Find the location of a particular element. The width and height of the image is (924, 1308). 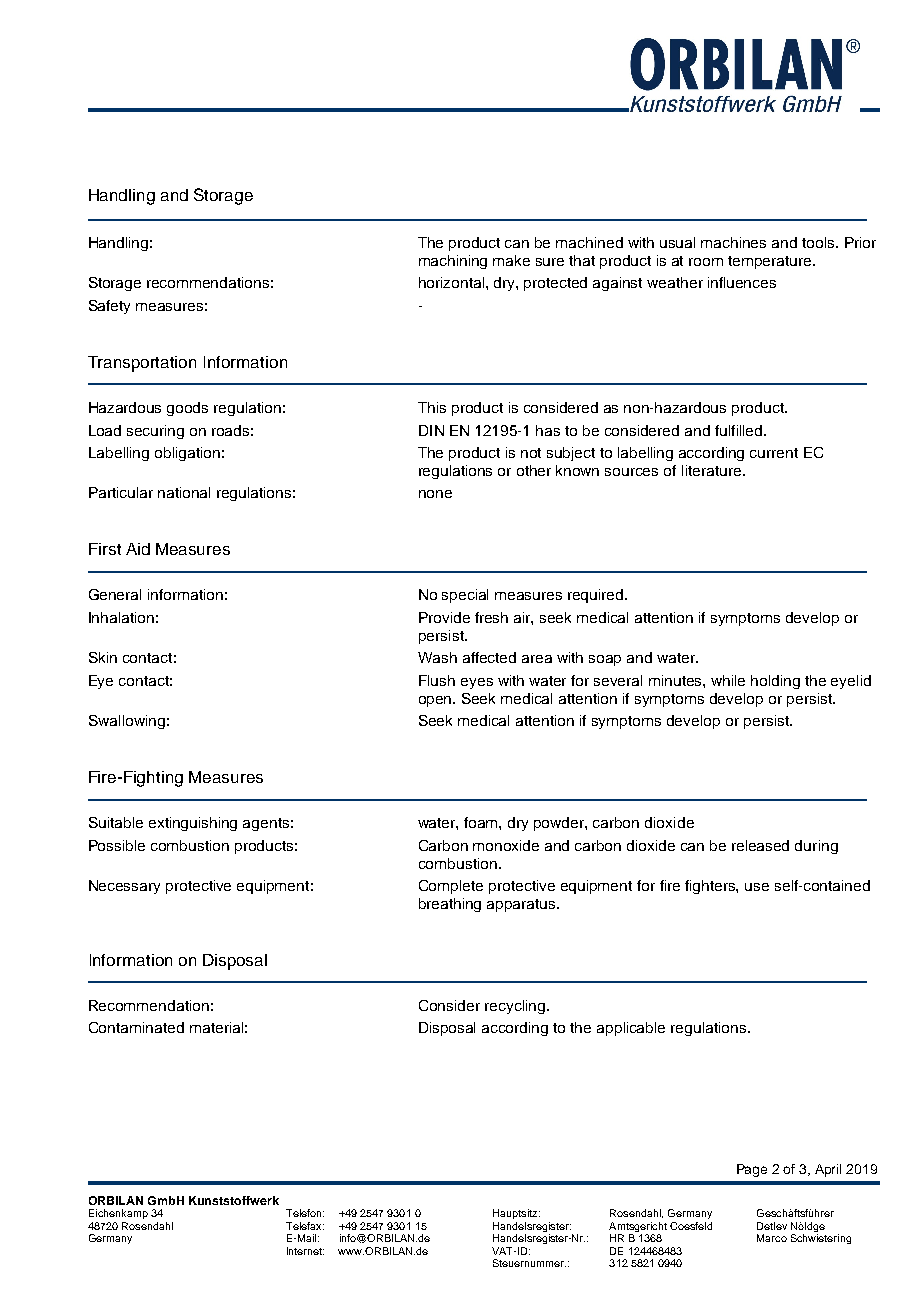

Safety is located at coordinates (109, 307).
